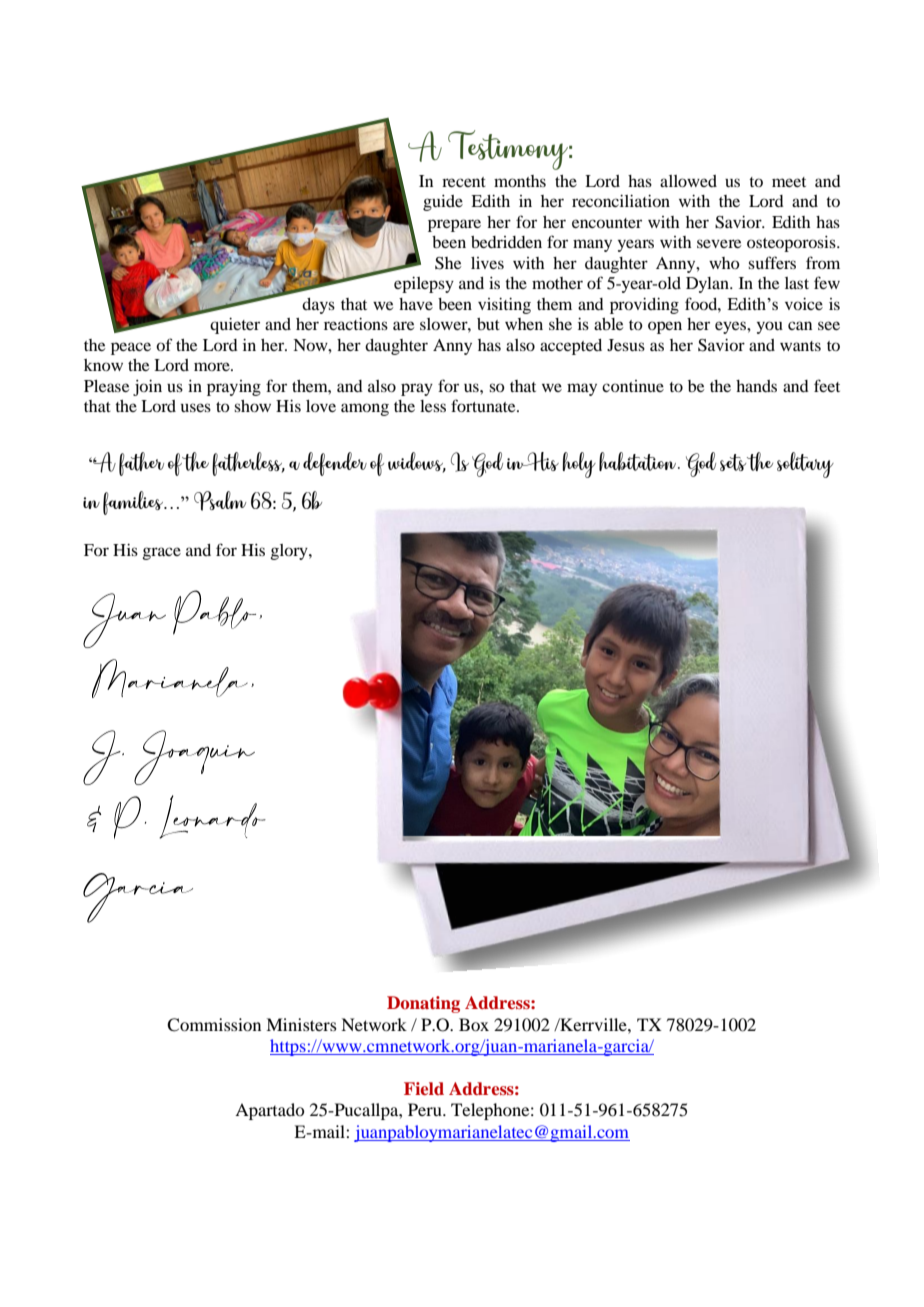  What do you see at coordinates (805, 465) in the screenshot?
I see `solitary` at bounding box center [805, 465].
